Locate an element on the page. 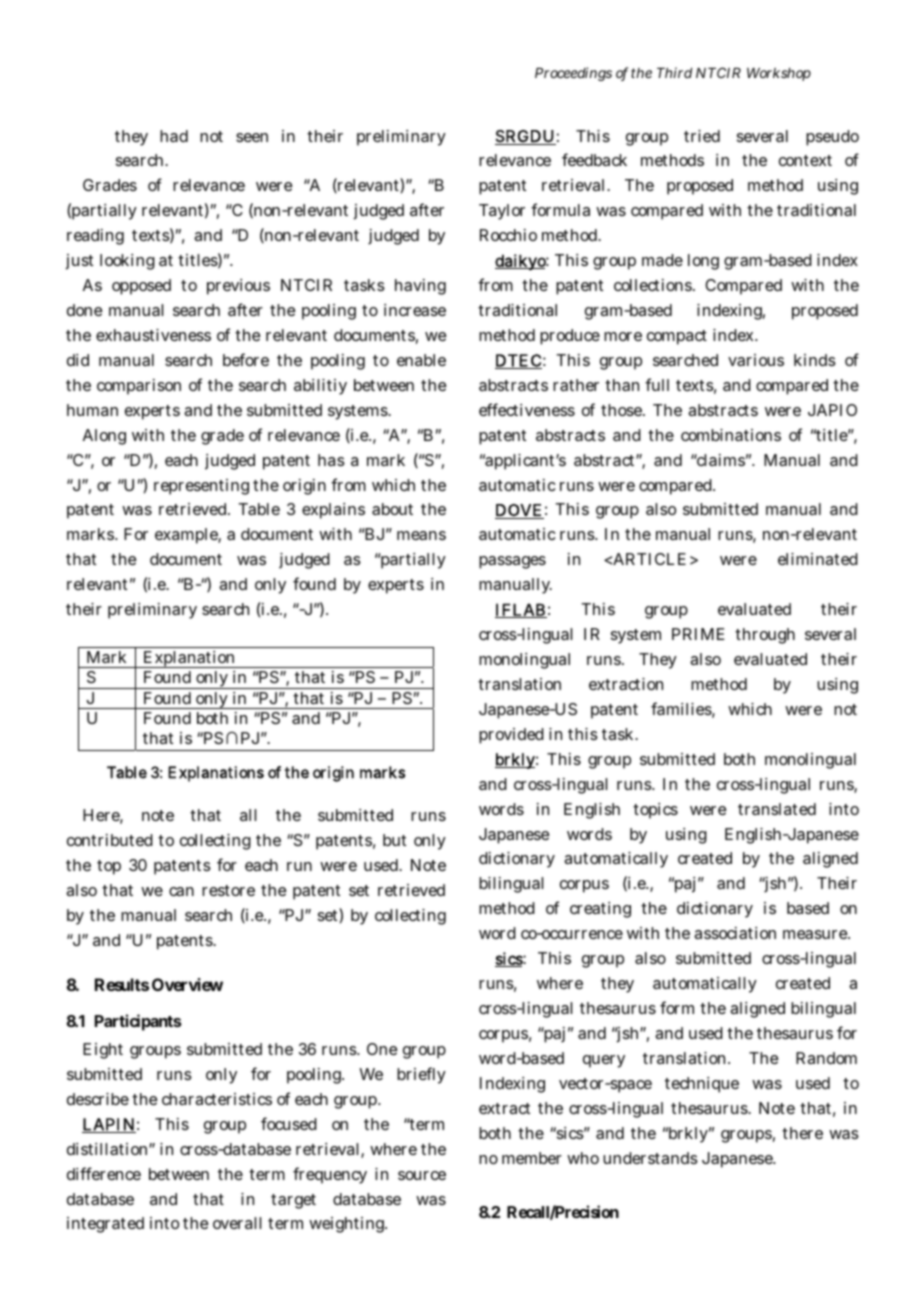 The width and height of the page is (924, 1308). Proceedings is located at coordinates (573, 74).
